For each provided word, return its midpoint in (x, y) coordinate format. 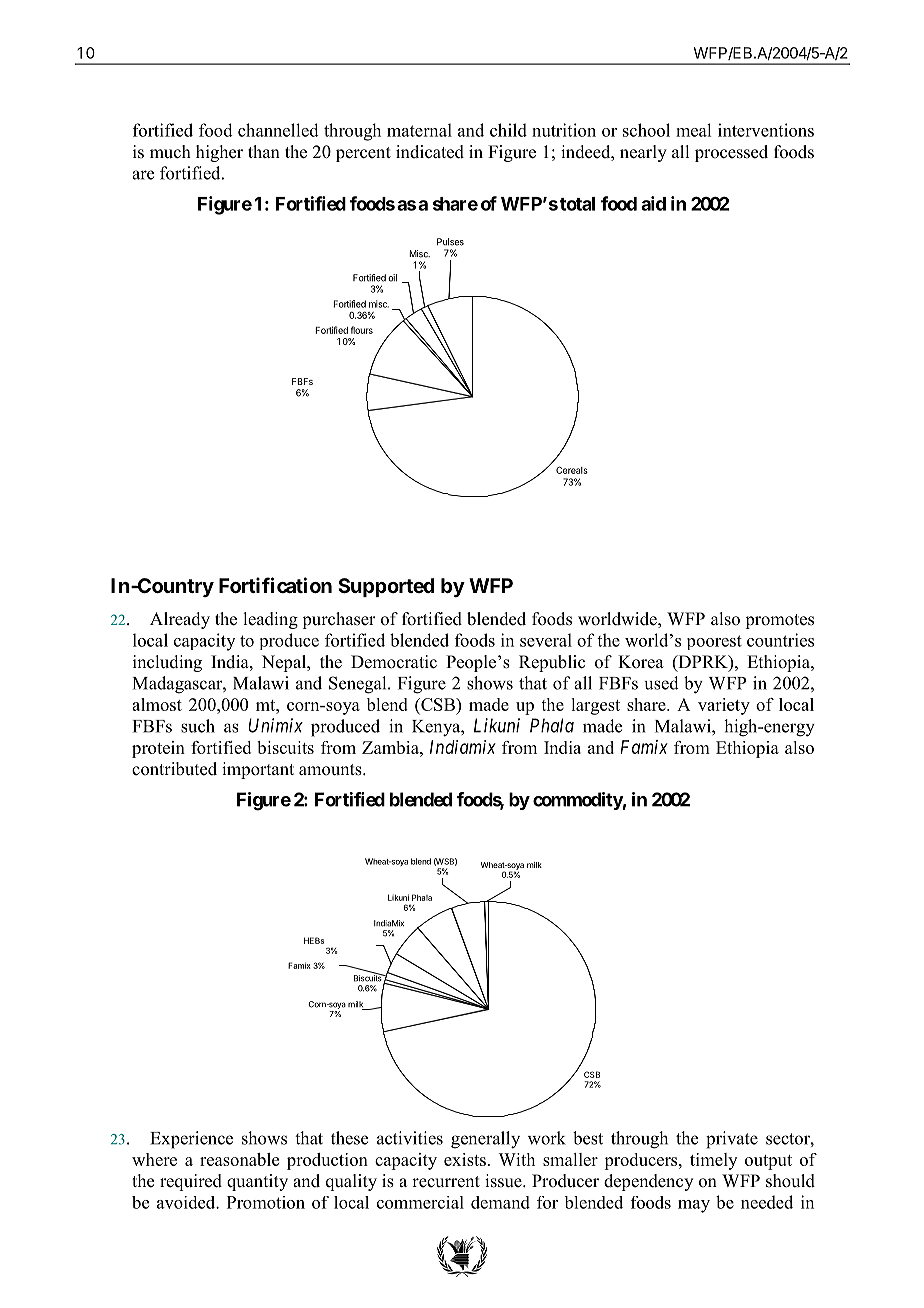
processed (731, 153)
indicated (430, 152)
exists (465, 1159)
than (264, 151)
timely (713, 1161)
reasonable (239, 1159)
